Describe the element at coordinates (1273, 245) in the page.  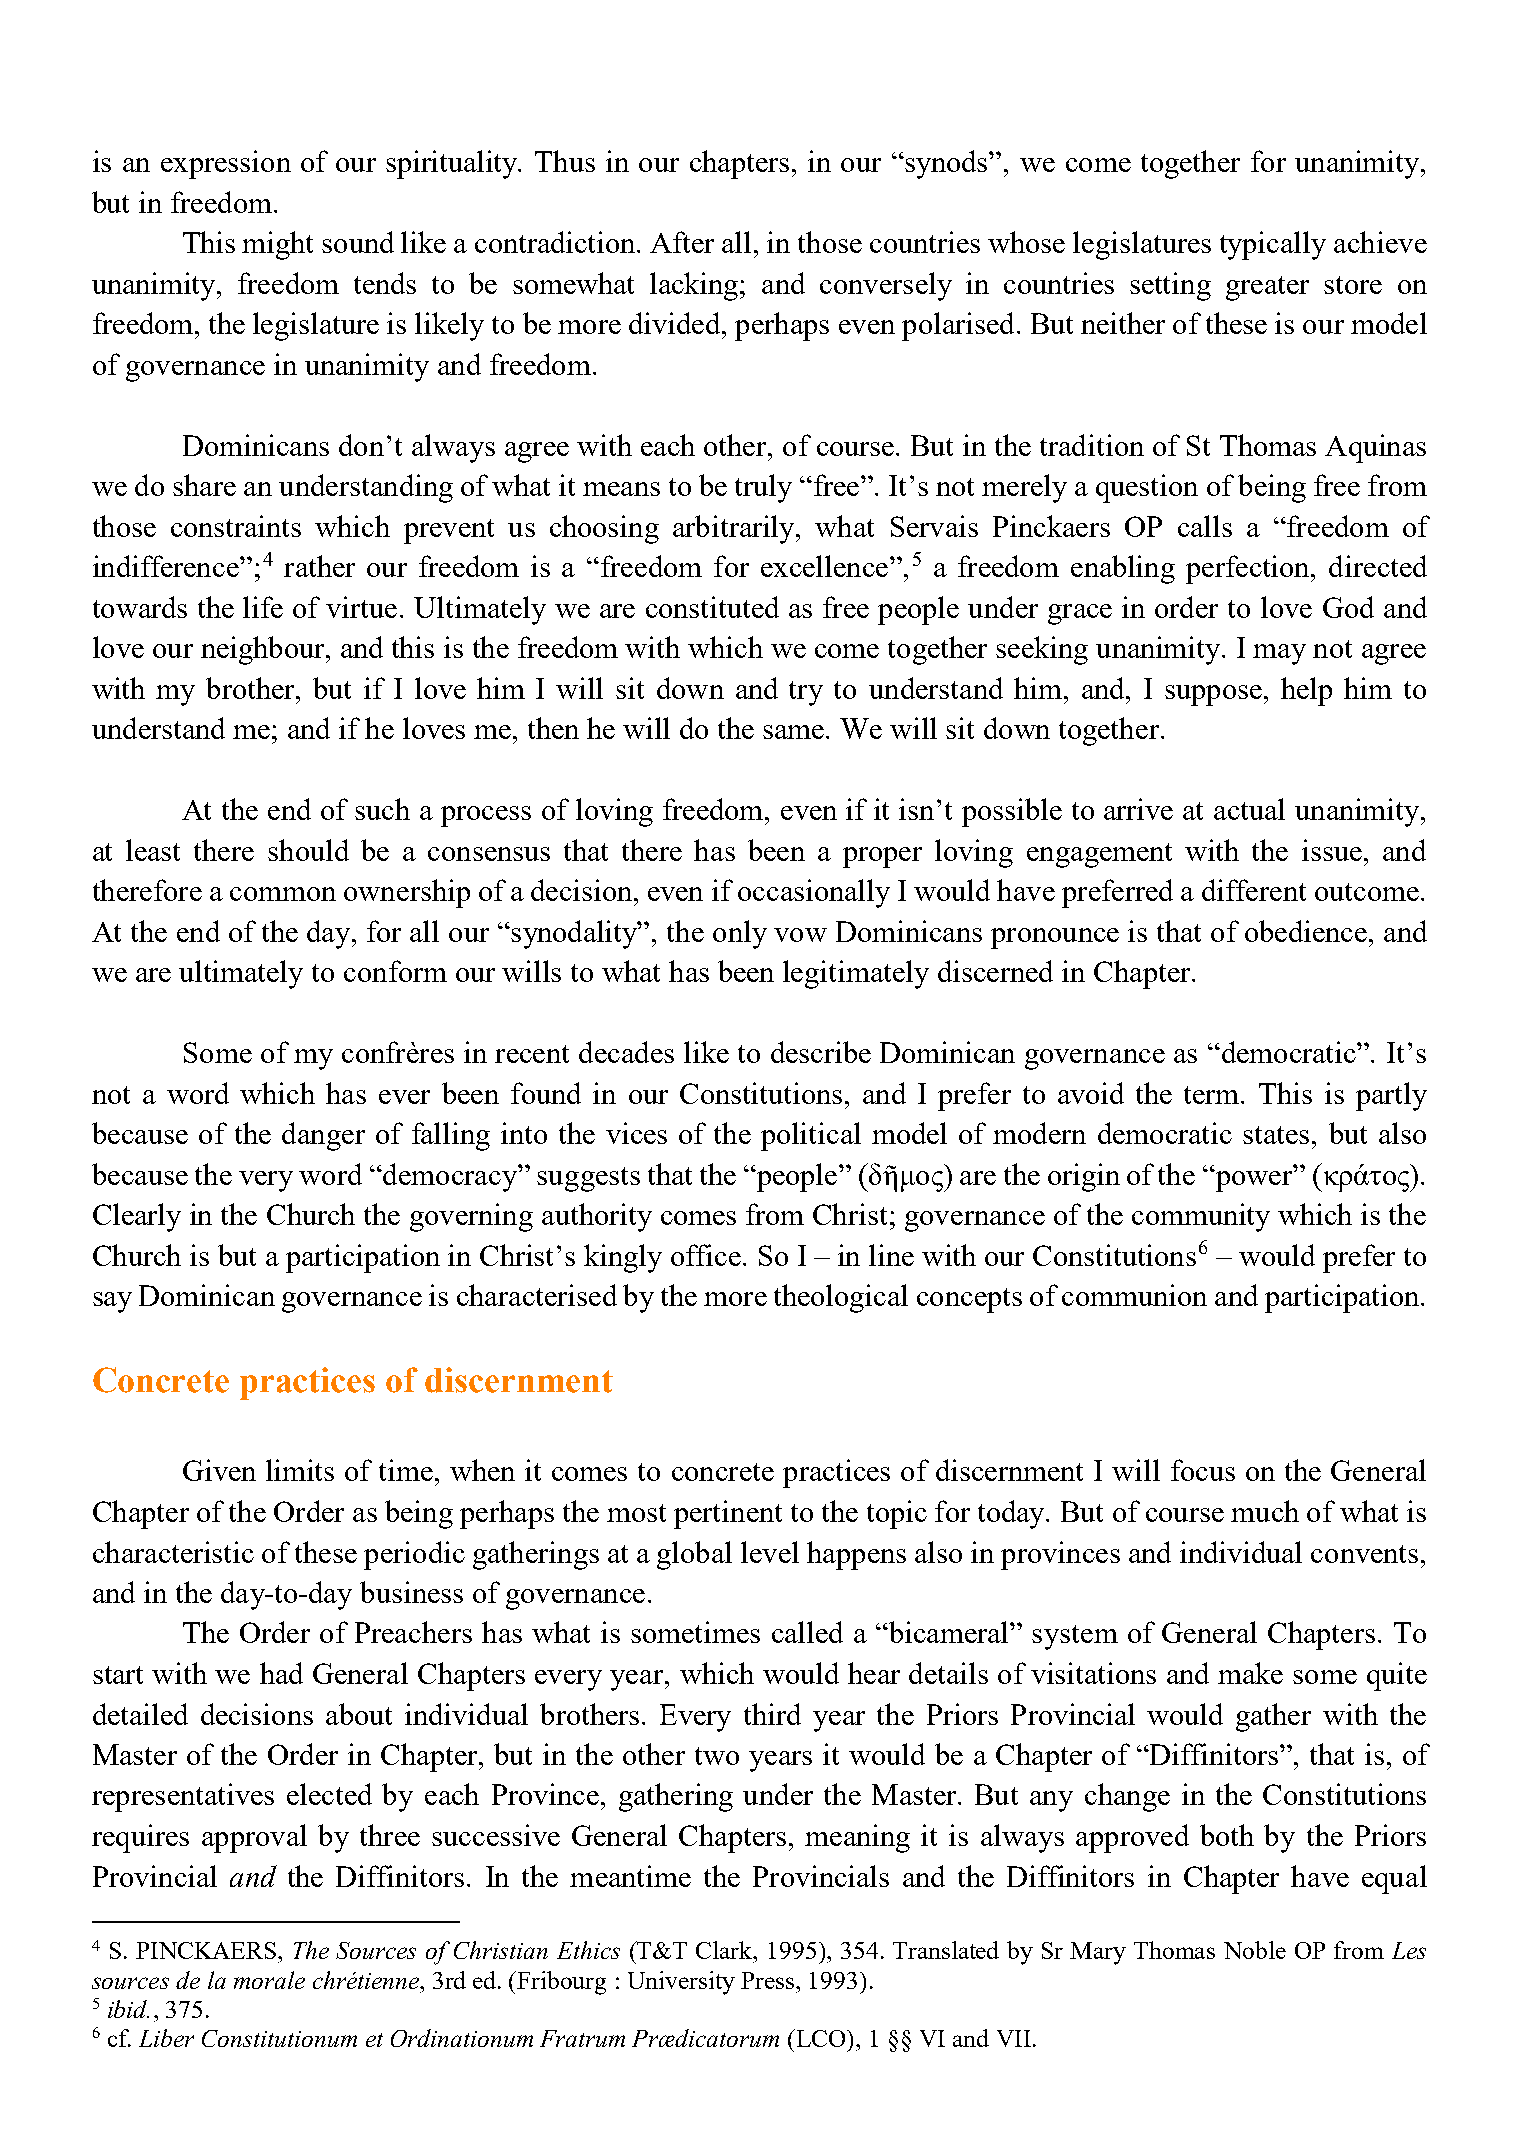
I see `typically` at that location.
